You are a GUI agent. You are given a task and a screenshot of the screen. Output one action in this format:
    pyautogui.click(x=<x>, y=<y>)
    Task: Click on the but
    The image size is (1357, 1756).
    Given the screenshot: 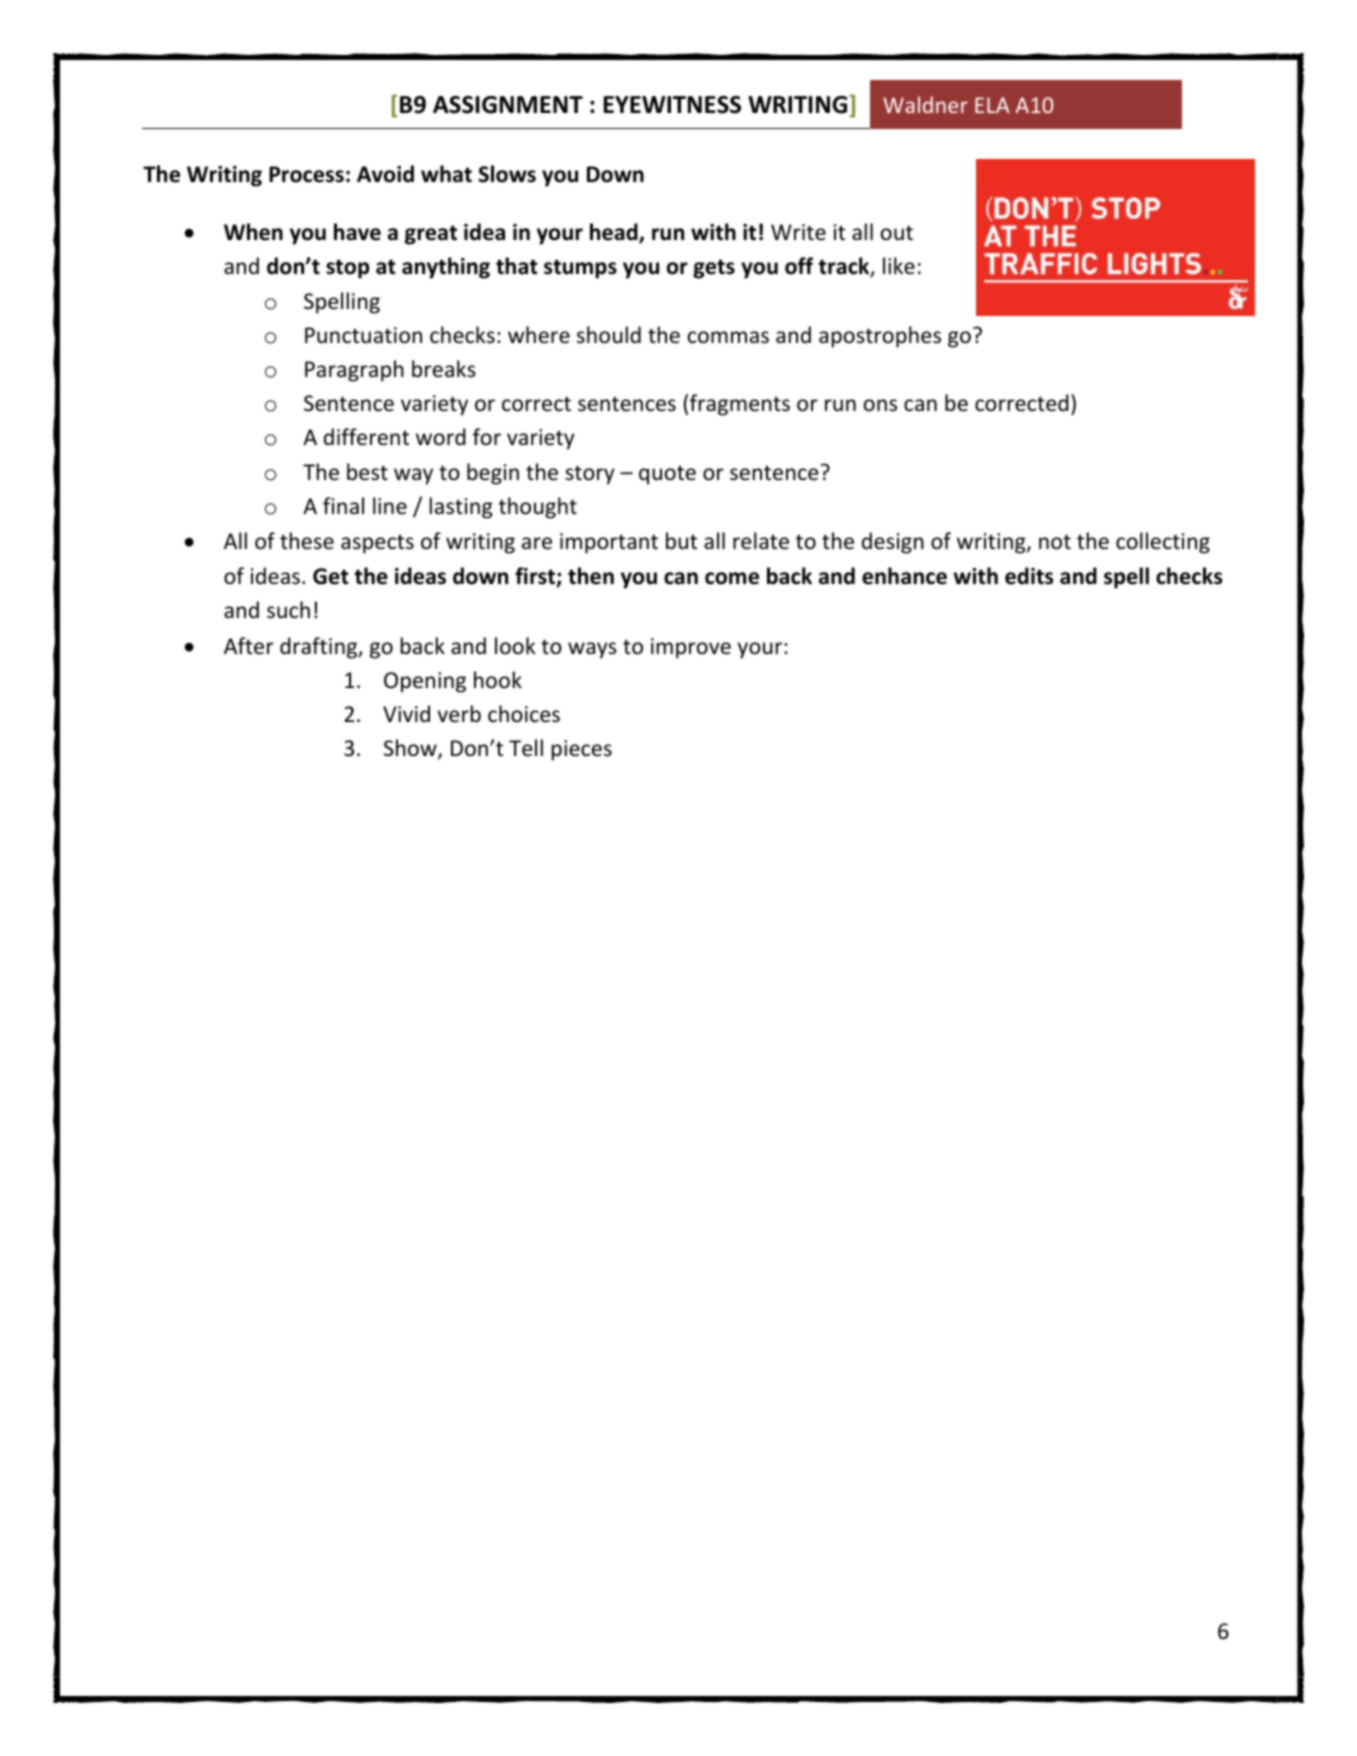 What is the action you would take?
    pyautogui.click(x=681, y=541)
